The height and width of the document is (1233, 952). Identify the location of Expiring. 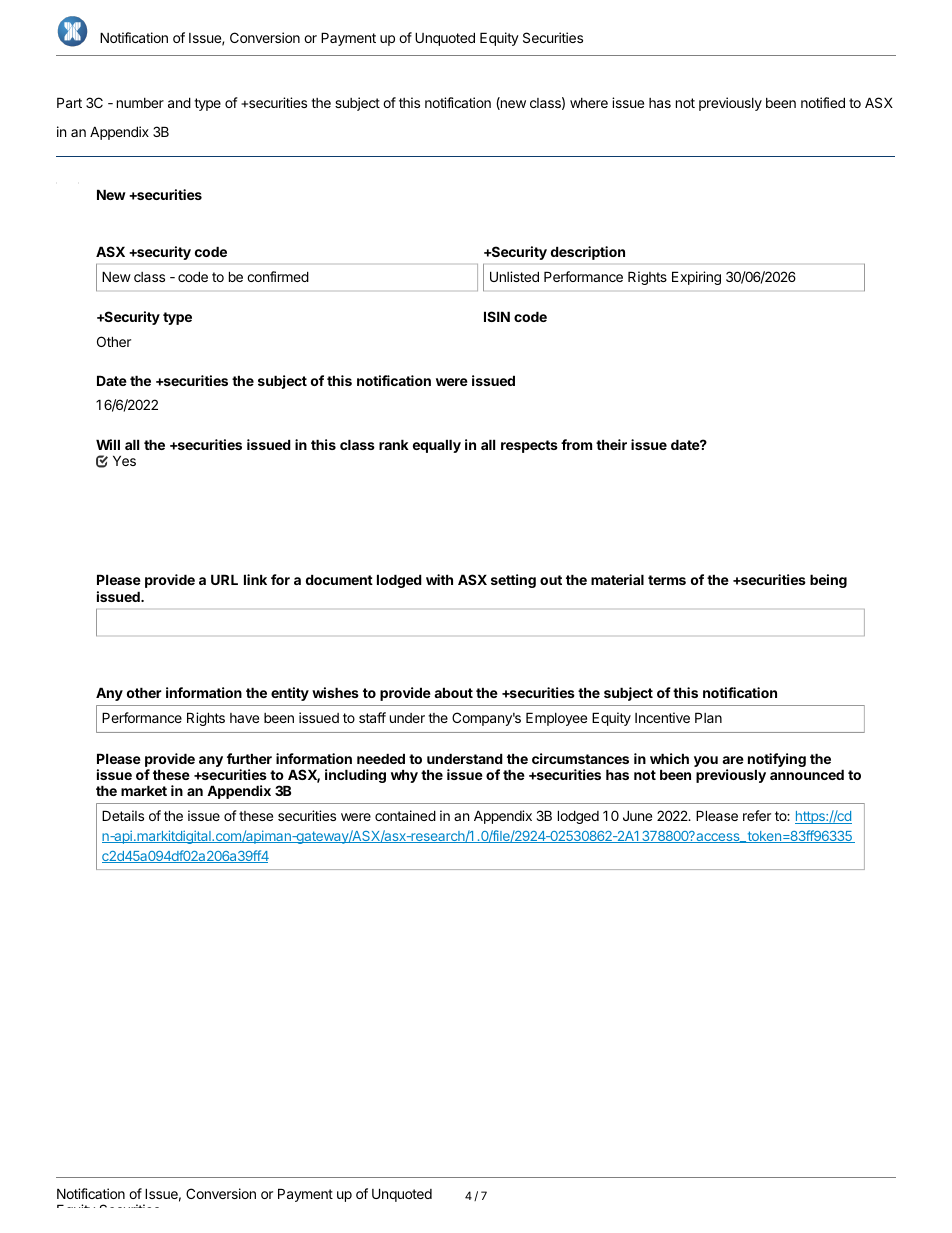
(696, 278).
